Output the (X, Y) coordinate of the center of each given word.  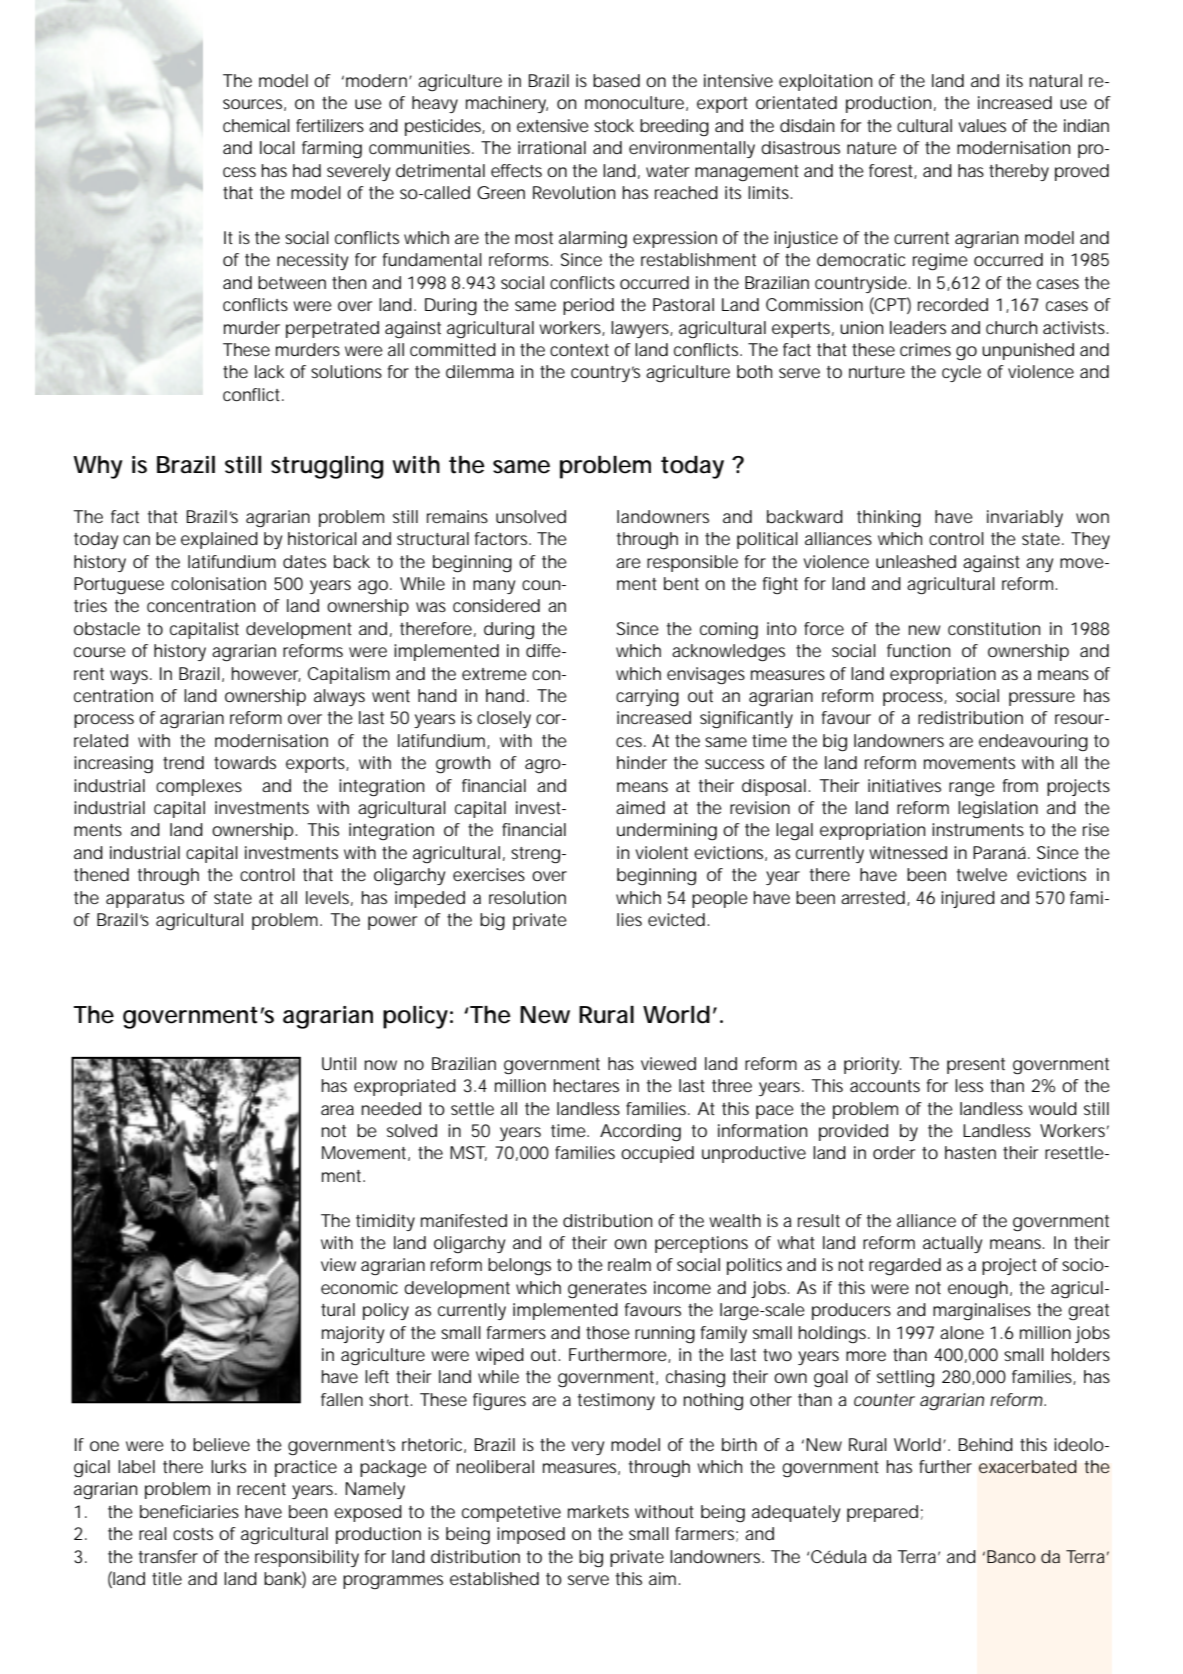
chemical (256, 125)
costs (193, 1534)
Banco (1011, 1556)
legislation (998, 809)
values (982, 125)
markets (598, 1511)
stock (614, 125)
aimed (640, 807)
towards (245, 762)
